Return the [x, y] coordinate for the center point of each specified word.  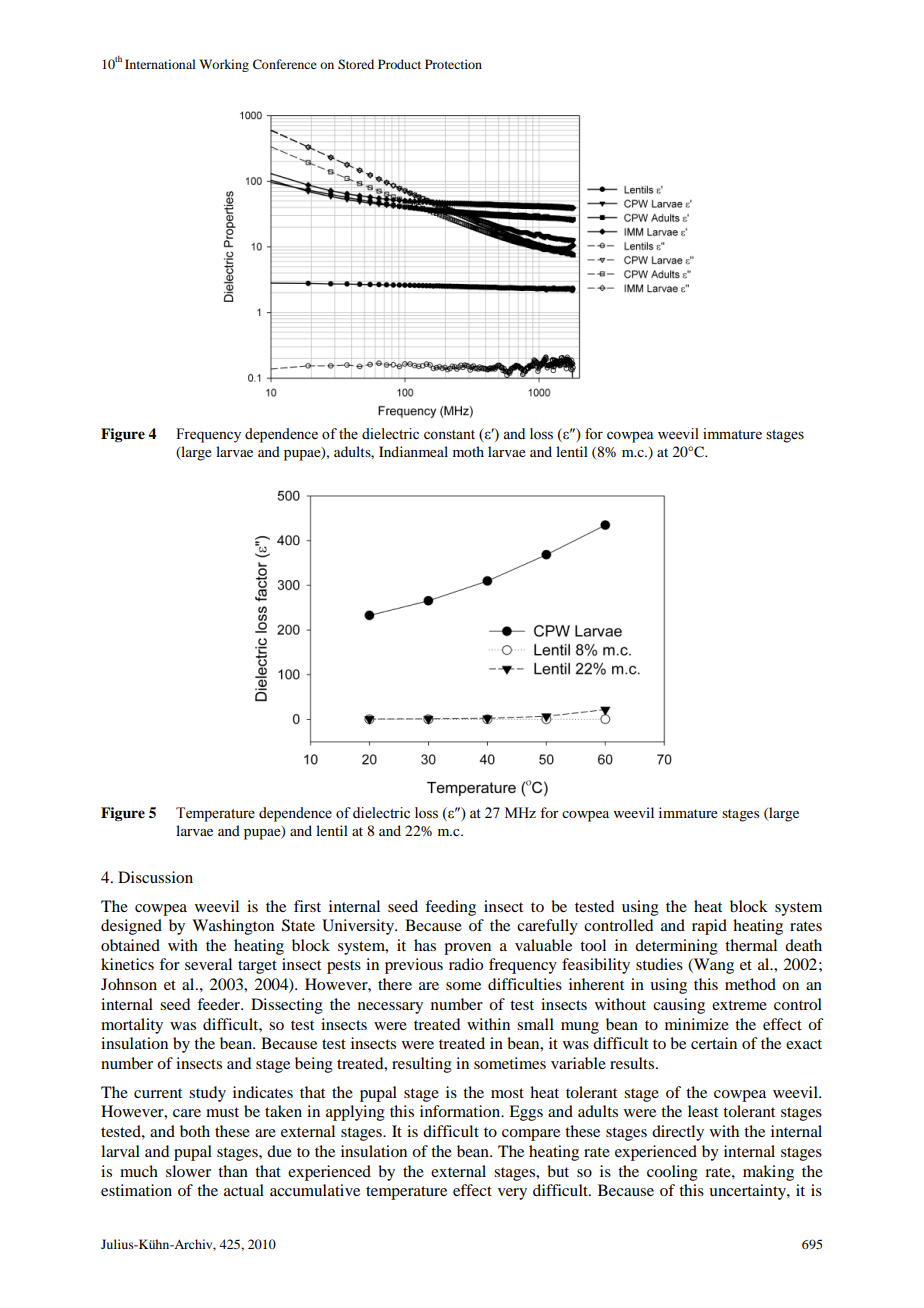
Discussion [155, 877]
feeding [450, 908]
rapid [709, 927]
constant [449, 435]
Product [399, 64]
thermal [751, 945]
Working [224, 65]
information [461, 1111]
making [768, 1173]
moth [468, 451]
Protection [453, 64]
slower [188, 1171]
